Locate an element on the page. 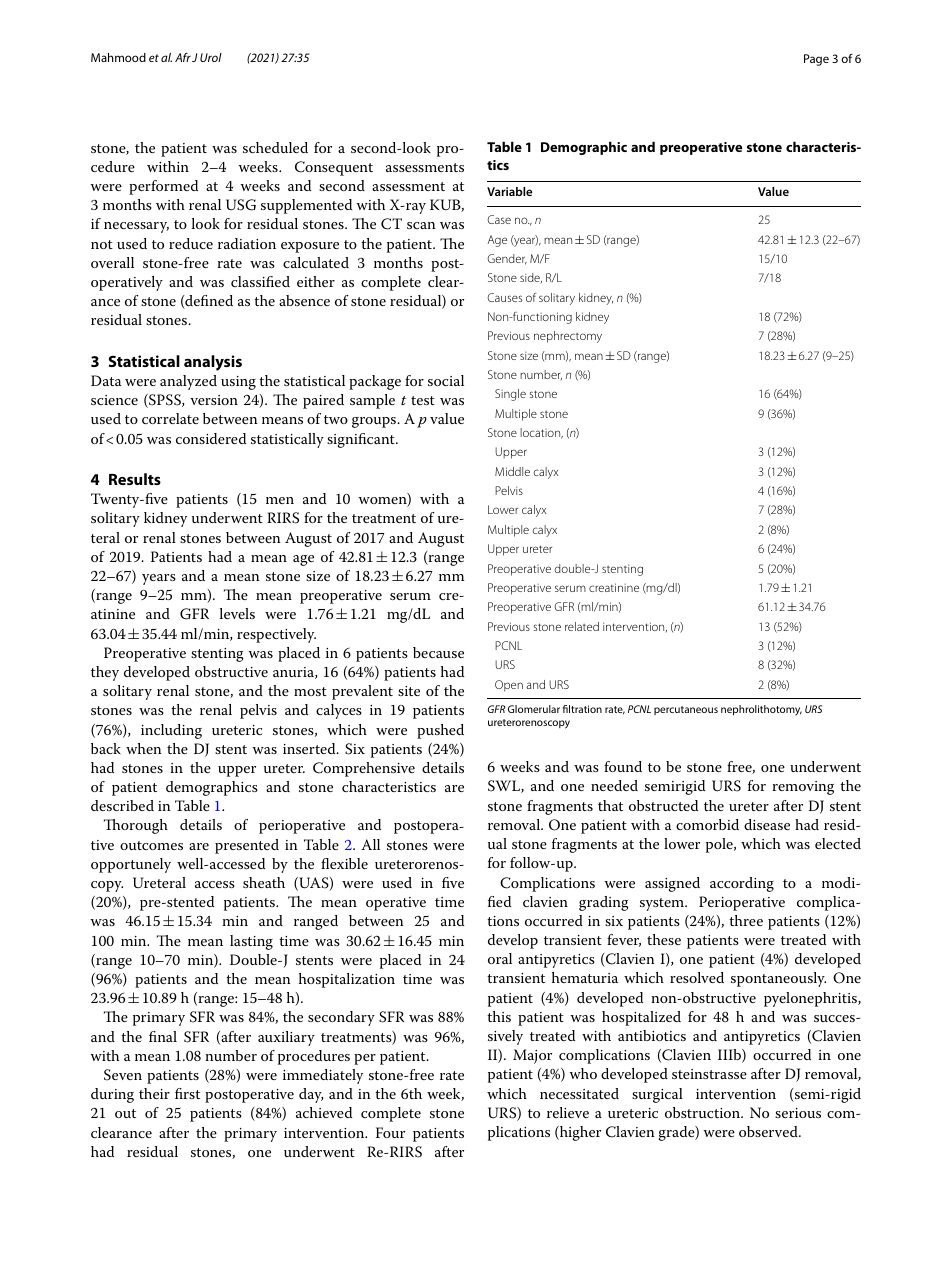 Image resolution: width=952 pixels, height=1265 pixels. including is located at coordinates (171, 731).
